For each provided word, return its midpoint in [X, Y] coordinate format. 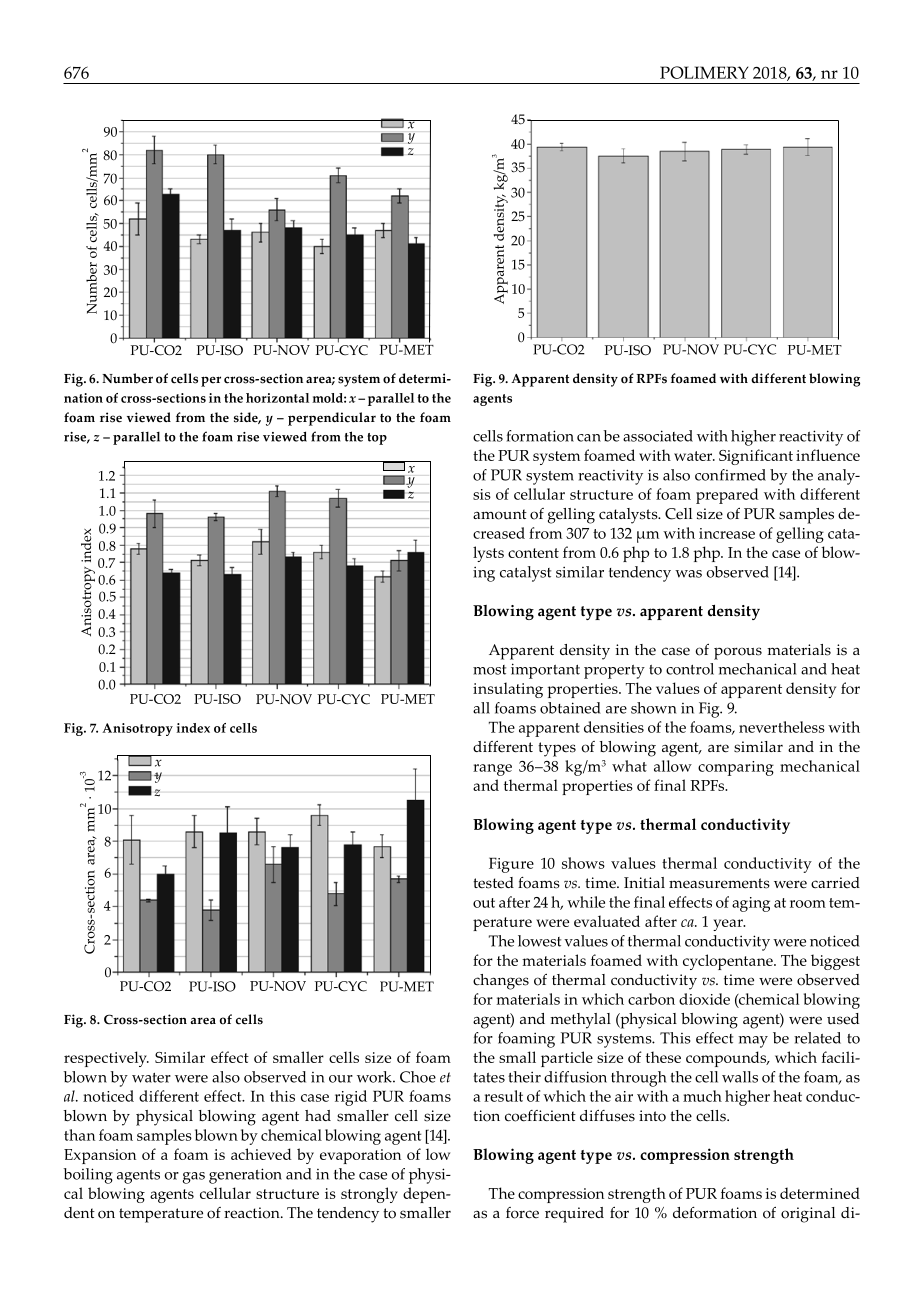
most [489, 670]
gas [194, 1178]
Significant [756, 457]
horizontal [277, 398]
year [729, 925]
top [377, 439]
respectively [106, 1059]
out [484, 903]
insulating [508, 690]
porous [738, 653]
